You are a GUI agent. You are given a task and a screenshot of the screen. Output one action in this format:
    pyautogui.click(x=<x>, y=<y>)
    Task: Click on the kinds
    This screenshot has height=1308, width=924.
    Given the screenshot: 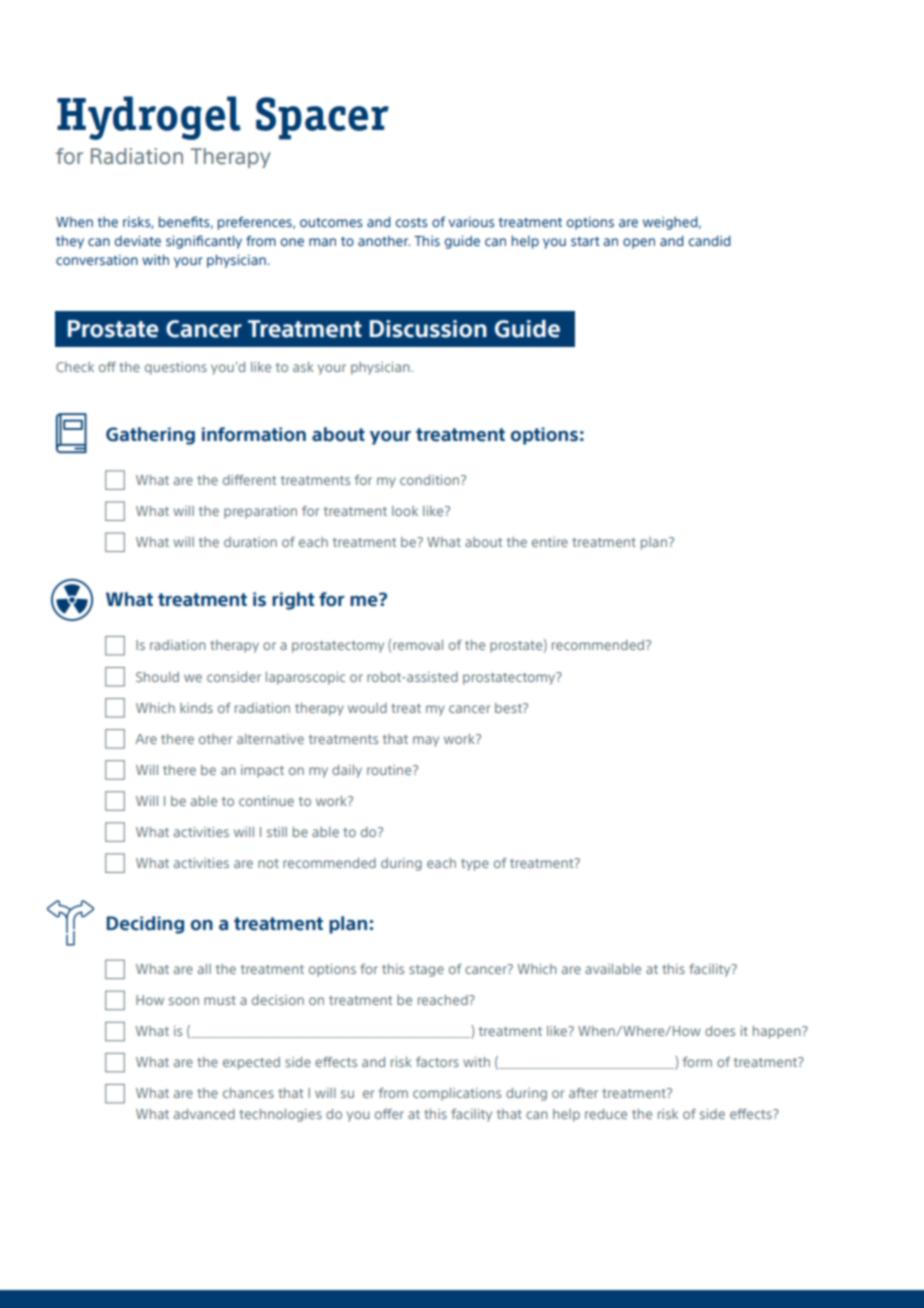 What is the action you would take?
    pyautogui.click(x=196, y=708)
